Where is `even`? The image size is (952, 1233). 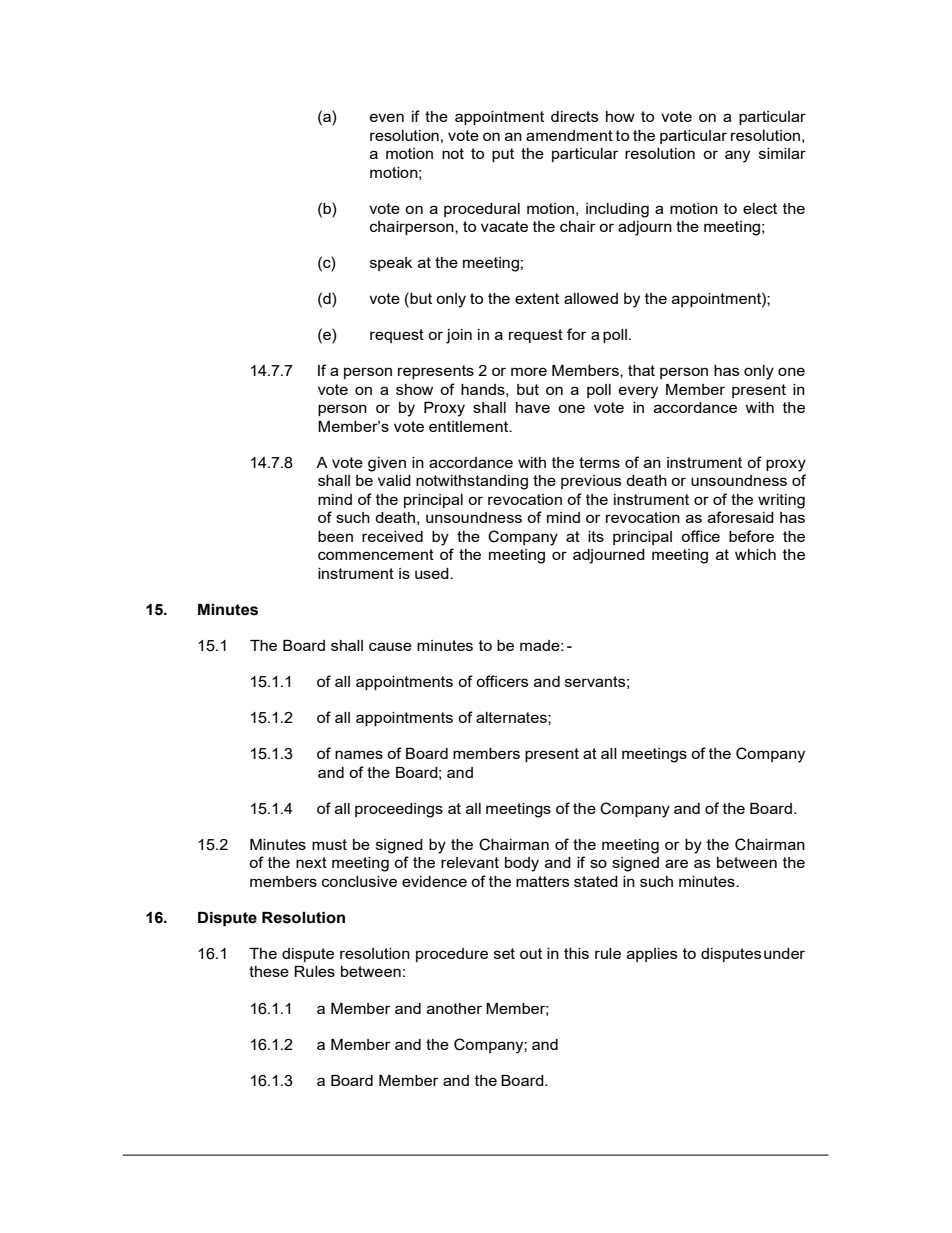 even is located at coordinates (387, 117).
